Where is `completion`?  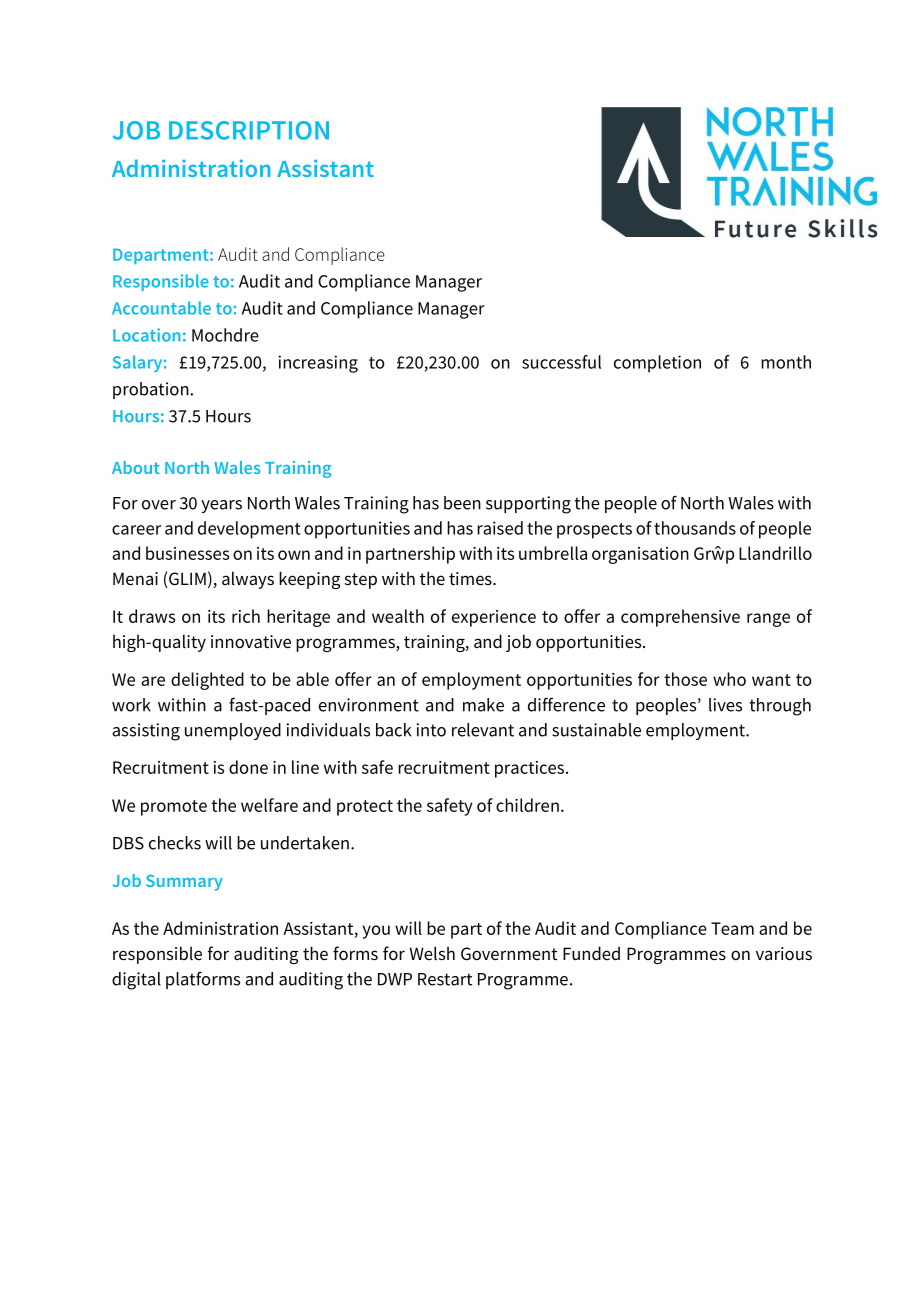
completion is located at coordinates (657, 364).
